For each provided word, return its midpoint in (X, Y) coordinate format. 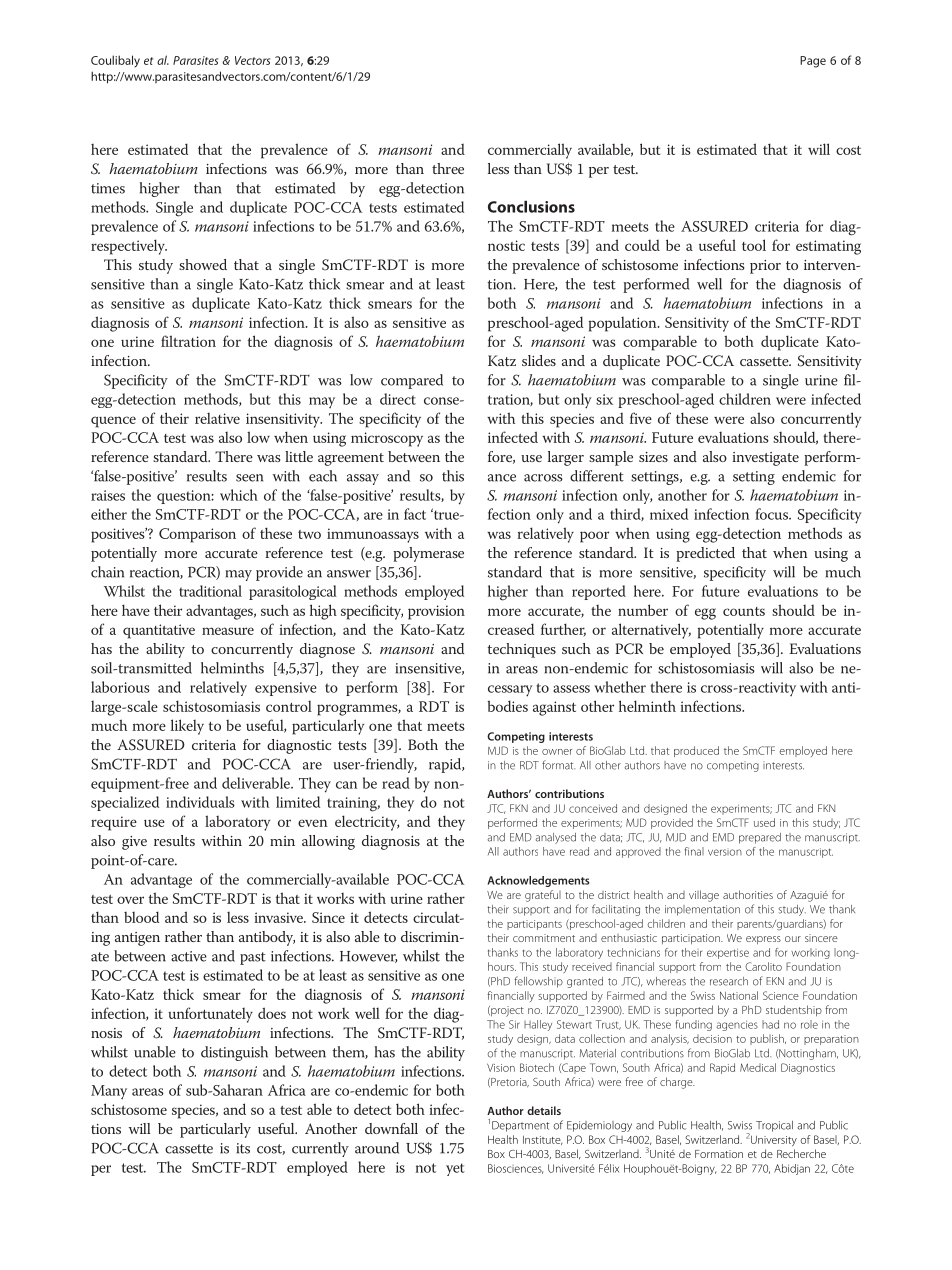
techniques (522, 650)
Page (813, 62)
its (243, 1148)
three (448, 168)
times (108, 188)
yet (455, 1169)
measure (228, 631)
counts (744, 611)
